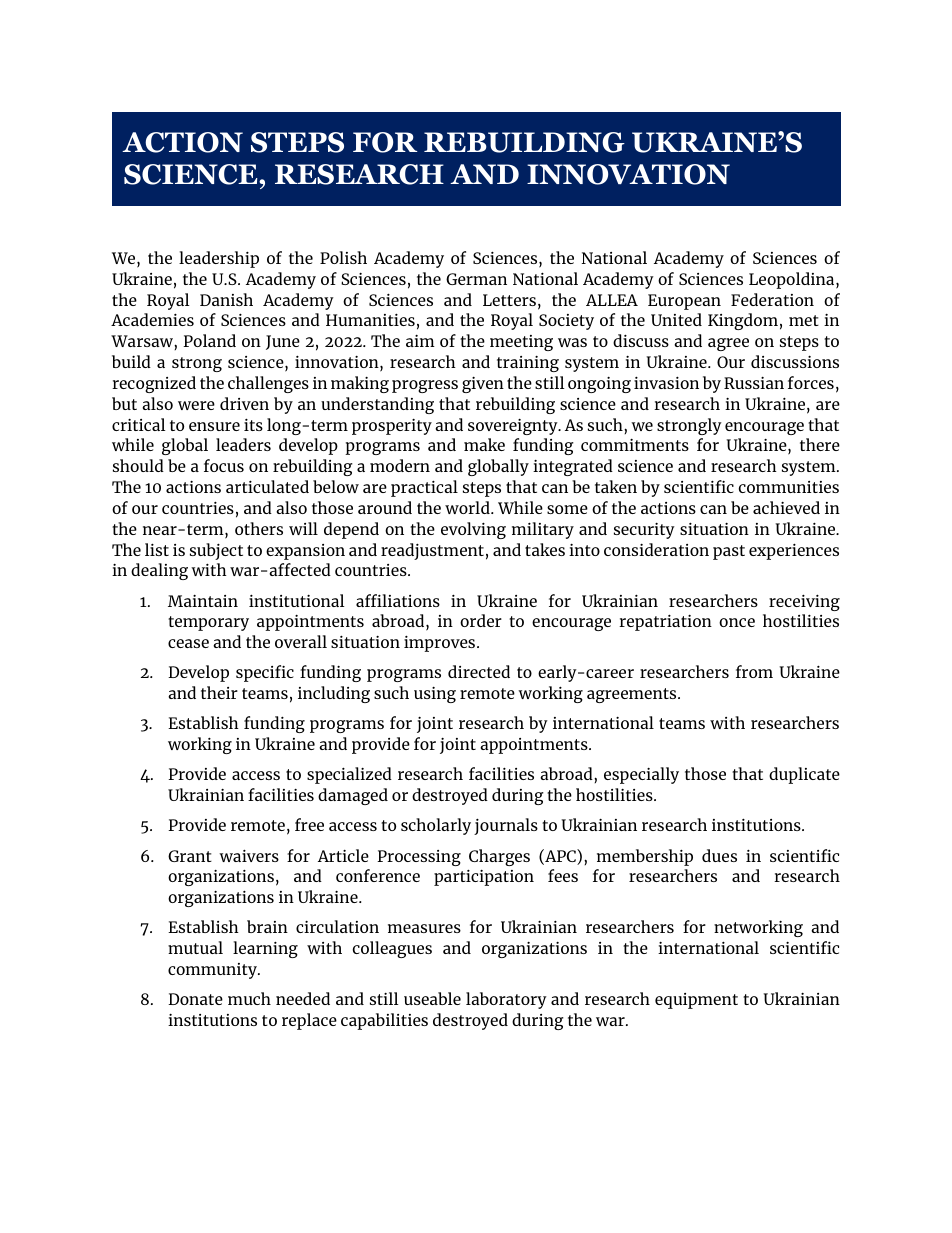 The width and height of the document is (952, 1233). I want to click on German, so click(476, 279).
